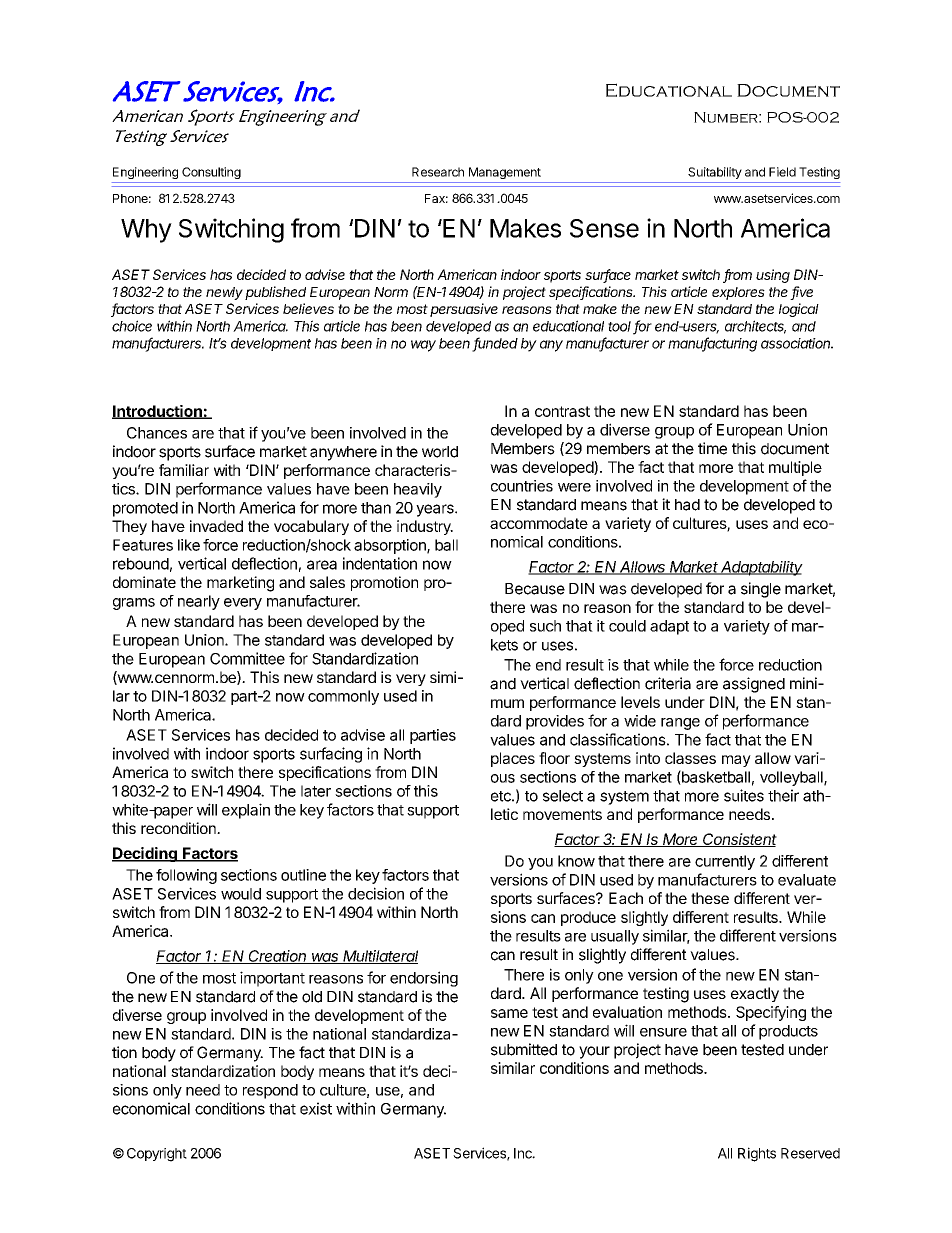 This screenshot has width=952, height=1233. What do you see at coordinates (211, 173) in the screenshot?
I see `Consulting` at bounding box center [211, 173].
